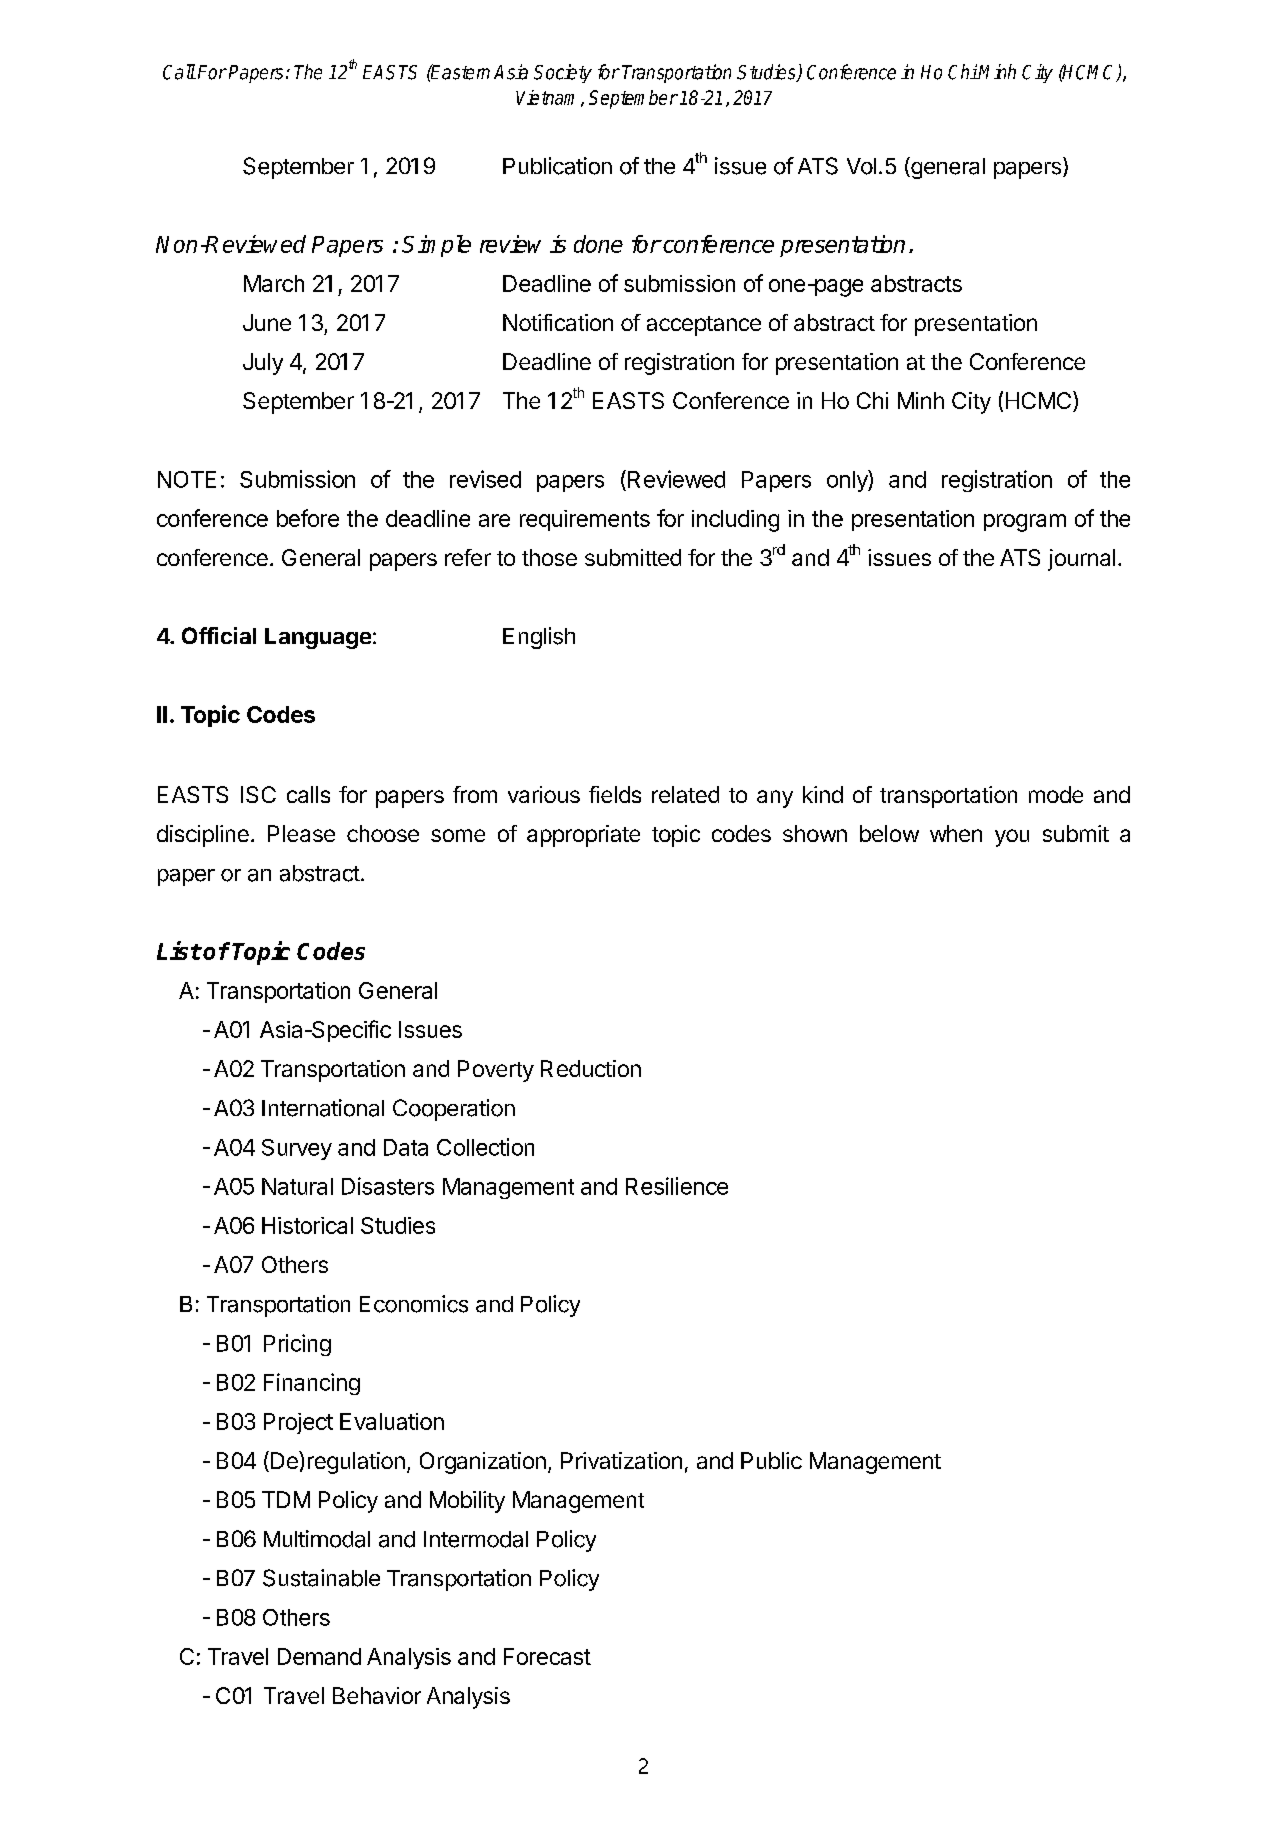 The width and height of the screenshot is (1287, 1821). Describe the element at coordinates (297, 1149) in the screenshot. I see `Survey` at that location.
